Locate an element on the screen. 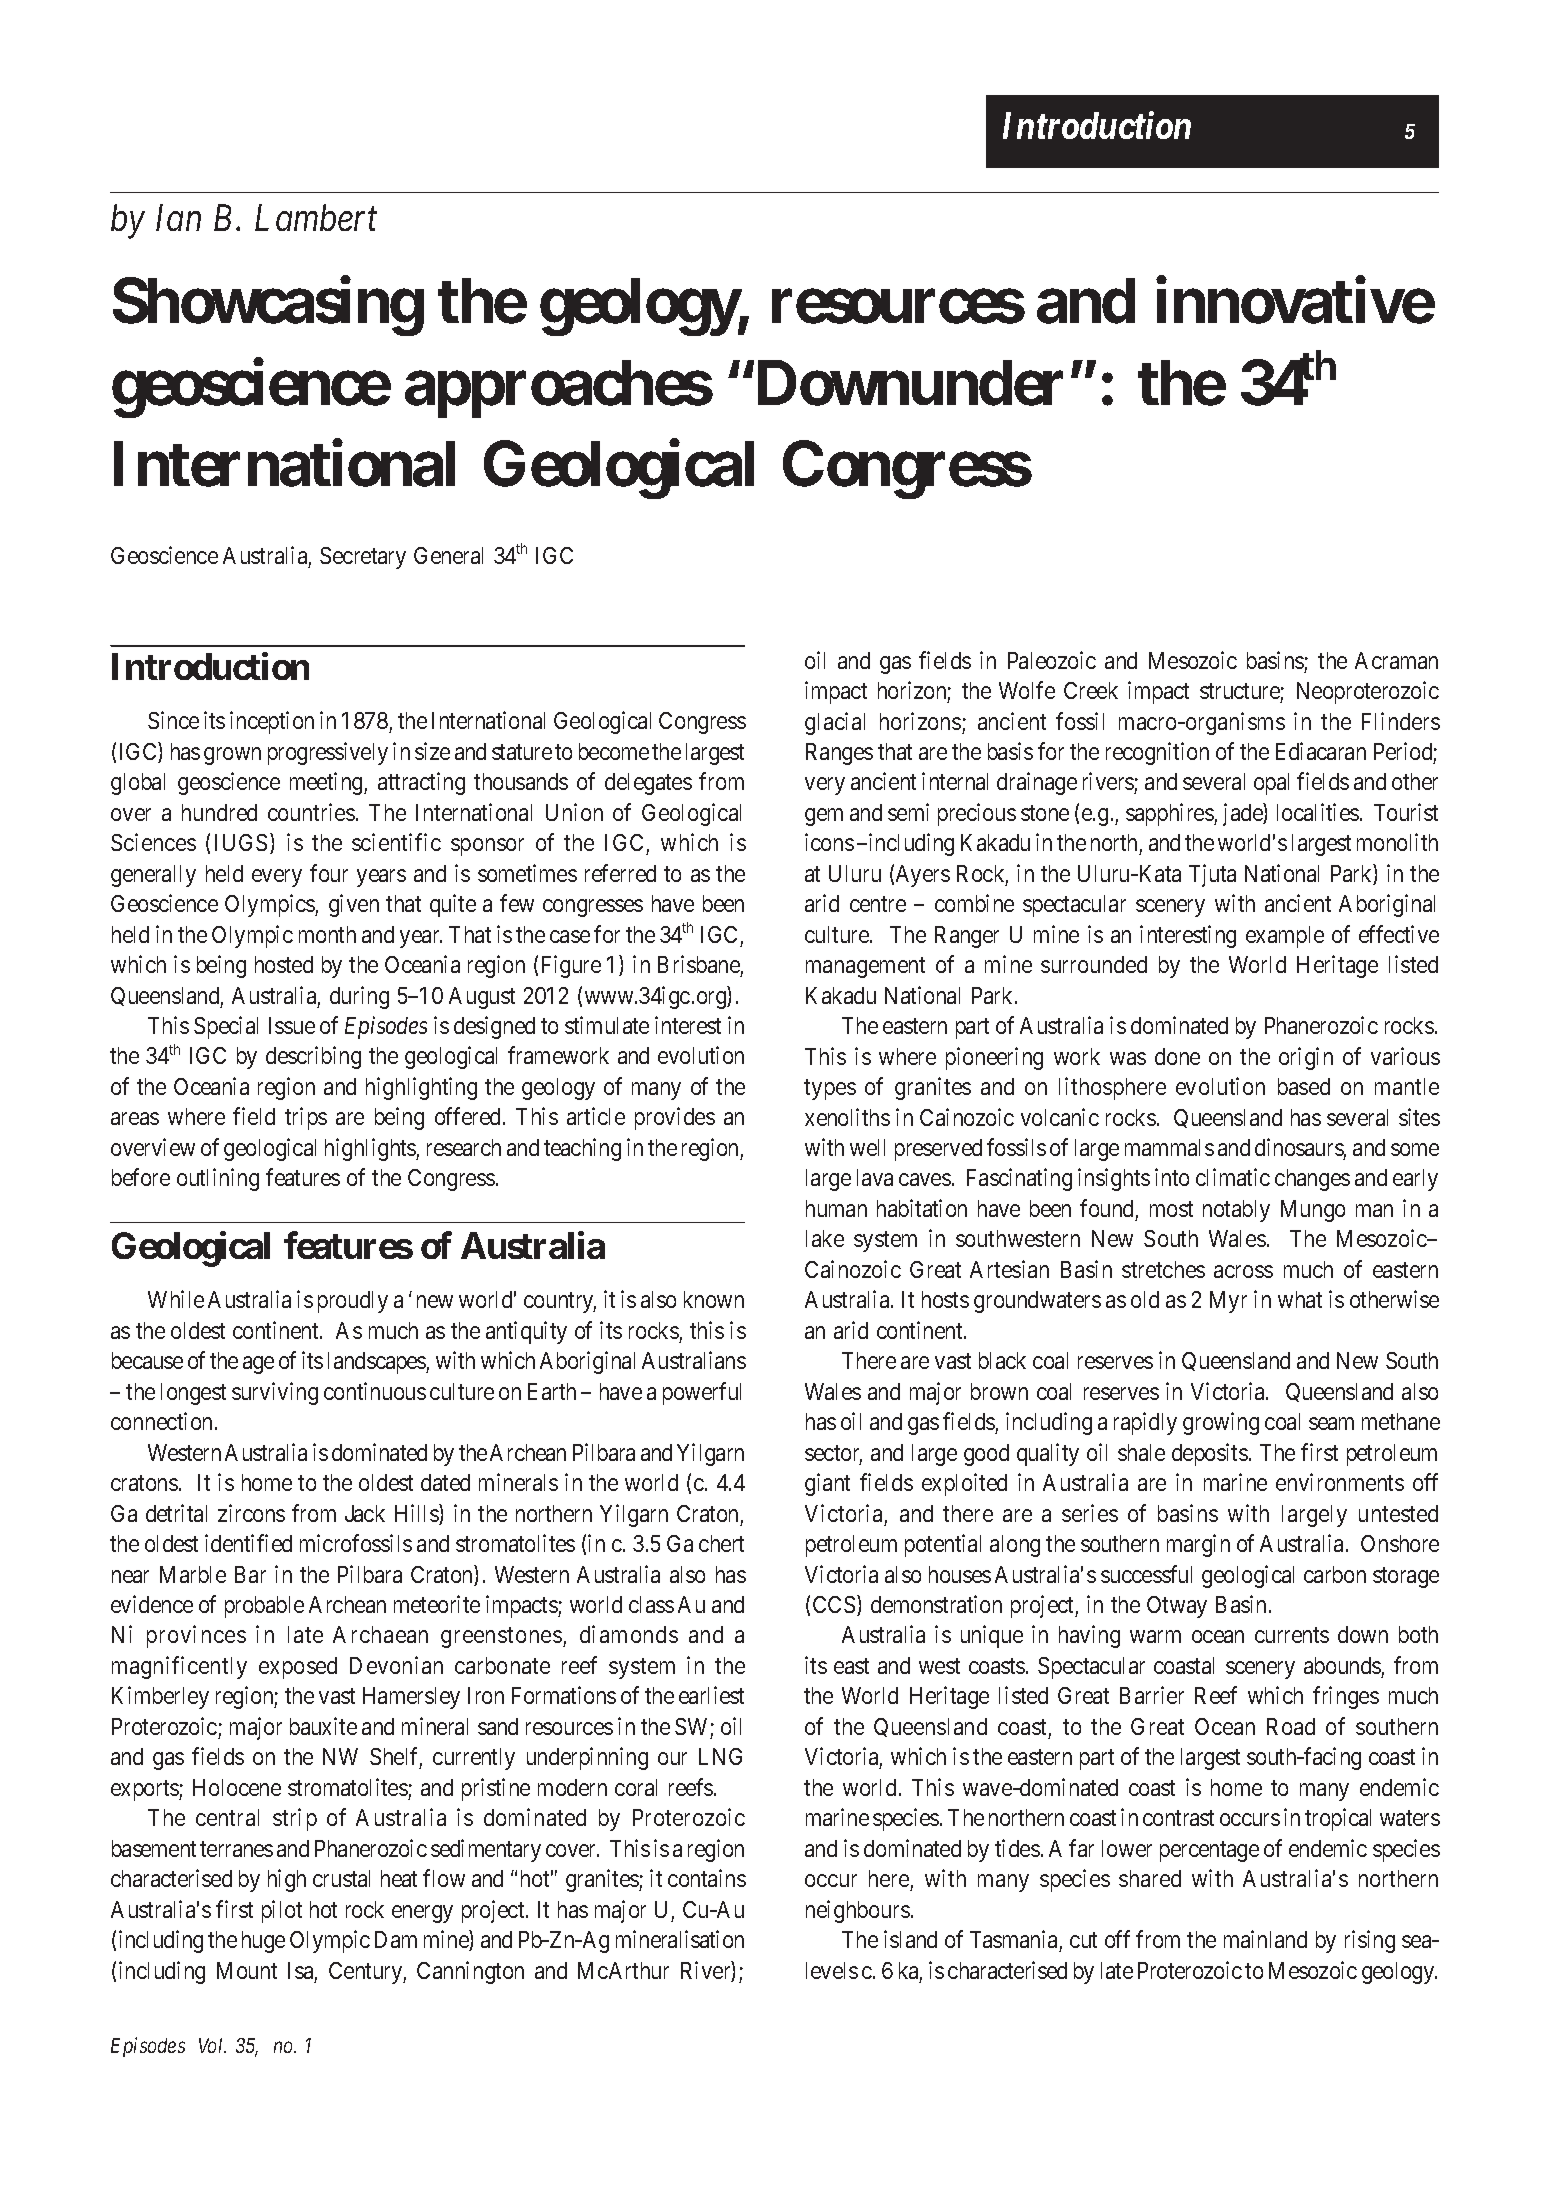 The height and width of the screenshot is (2192, 1550). Paleozoic is located at coordinates (1052, 660).
